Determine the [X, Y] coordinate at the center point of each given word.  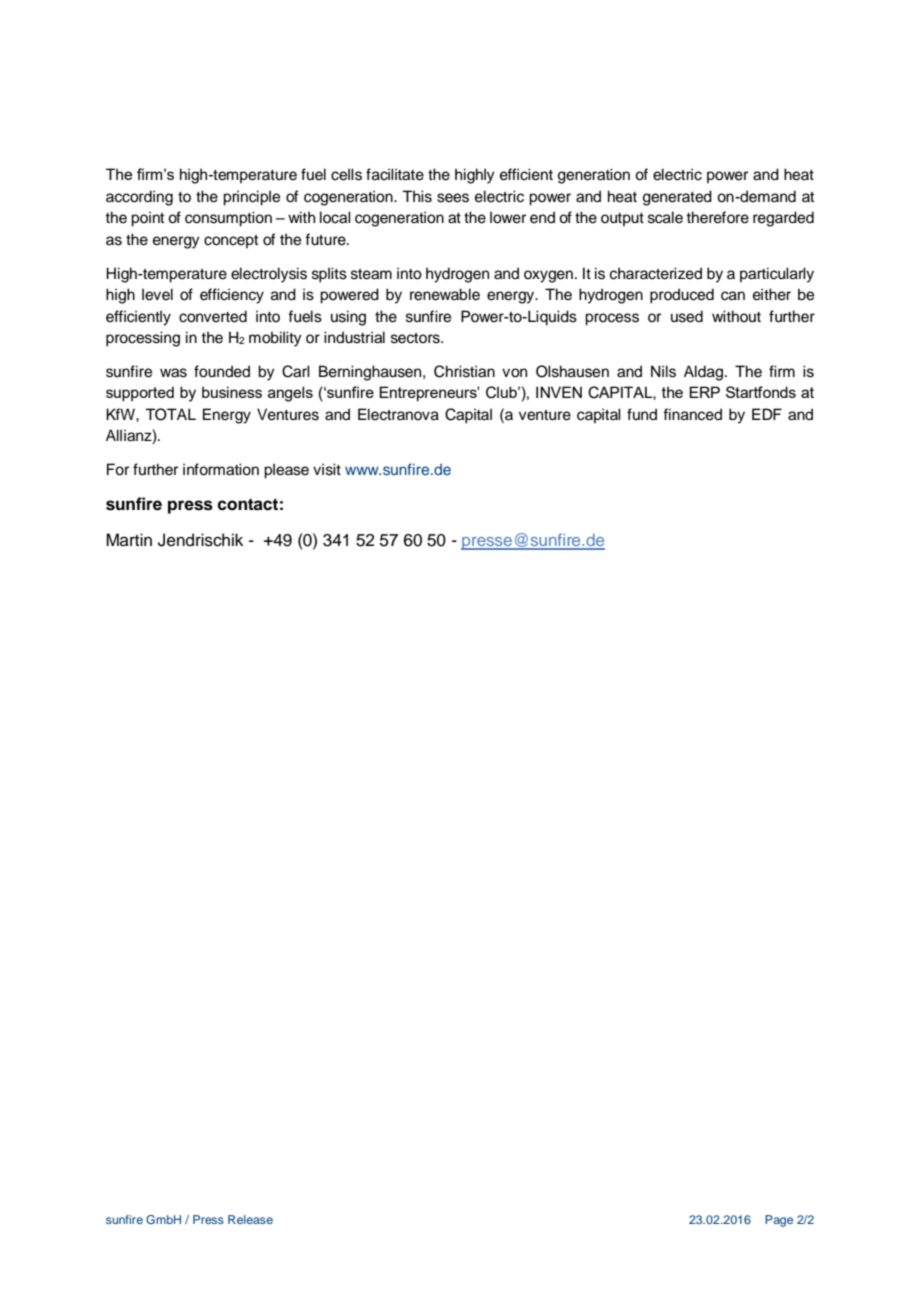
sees [453, 198]
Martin [129, 539]
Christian [464, 371]
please [286, 471]
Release [250, 1219]
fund [642, 414]
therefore [717, 217]
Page [779, 1221]
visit [327, 469]
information [221, 469]
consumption [228, 219]
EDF [767, 414]
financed [692, 414]
